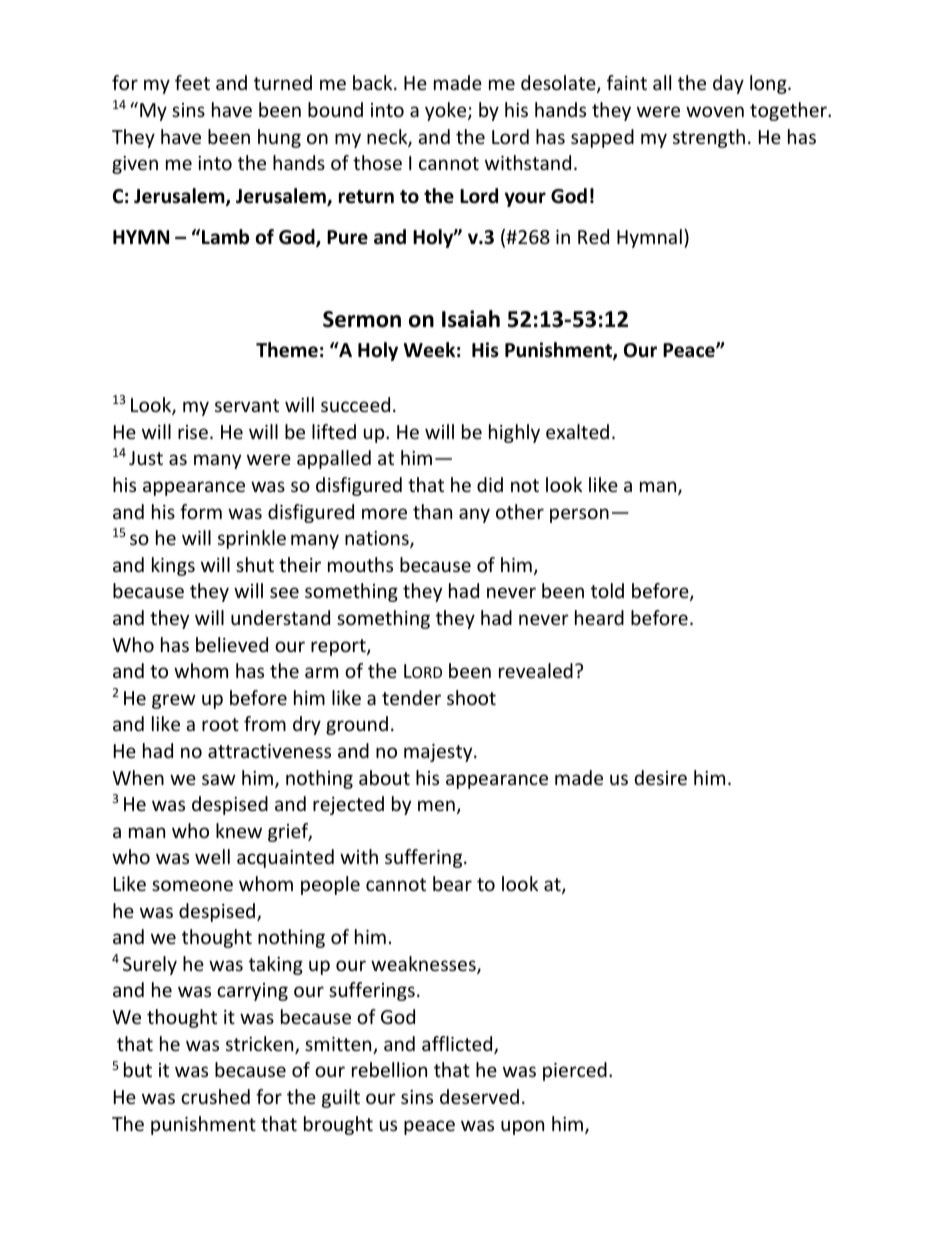 This page has width=952, height=1233. Describe the element at coordinates (219, 779) in the page. I see `saw` at that location.
